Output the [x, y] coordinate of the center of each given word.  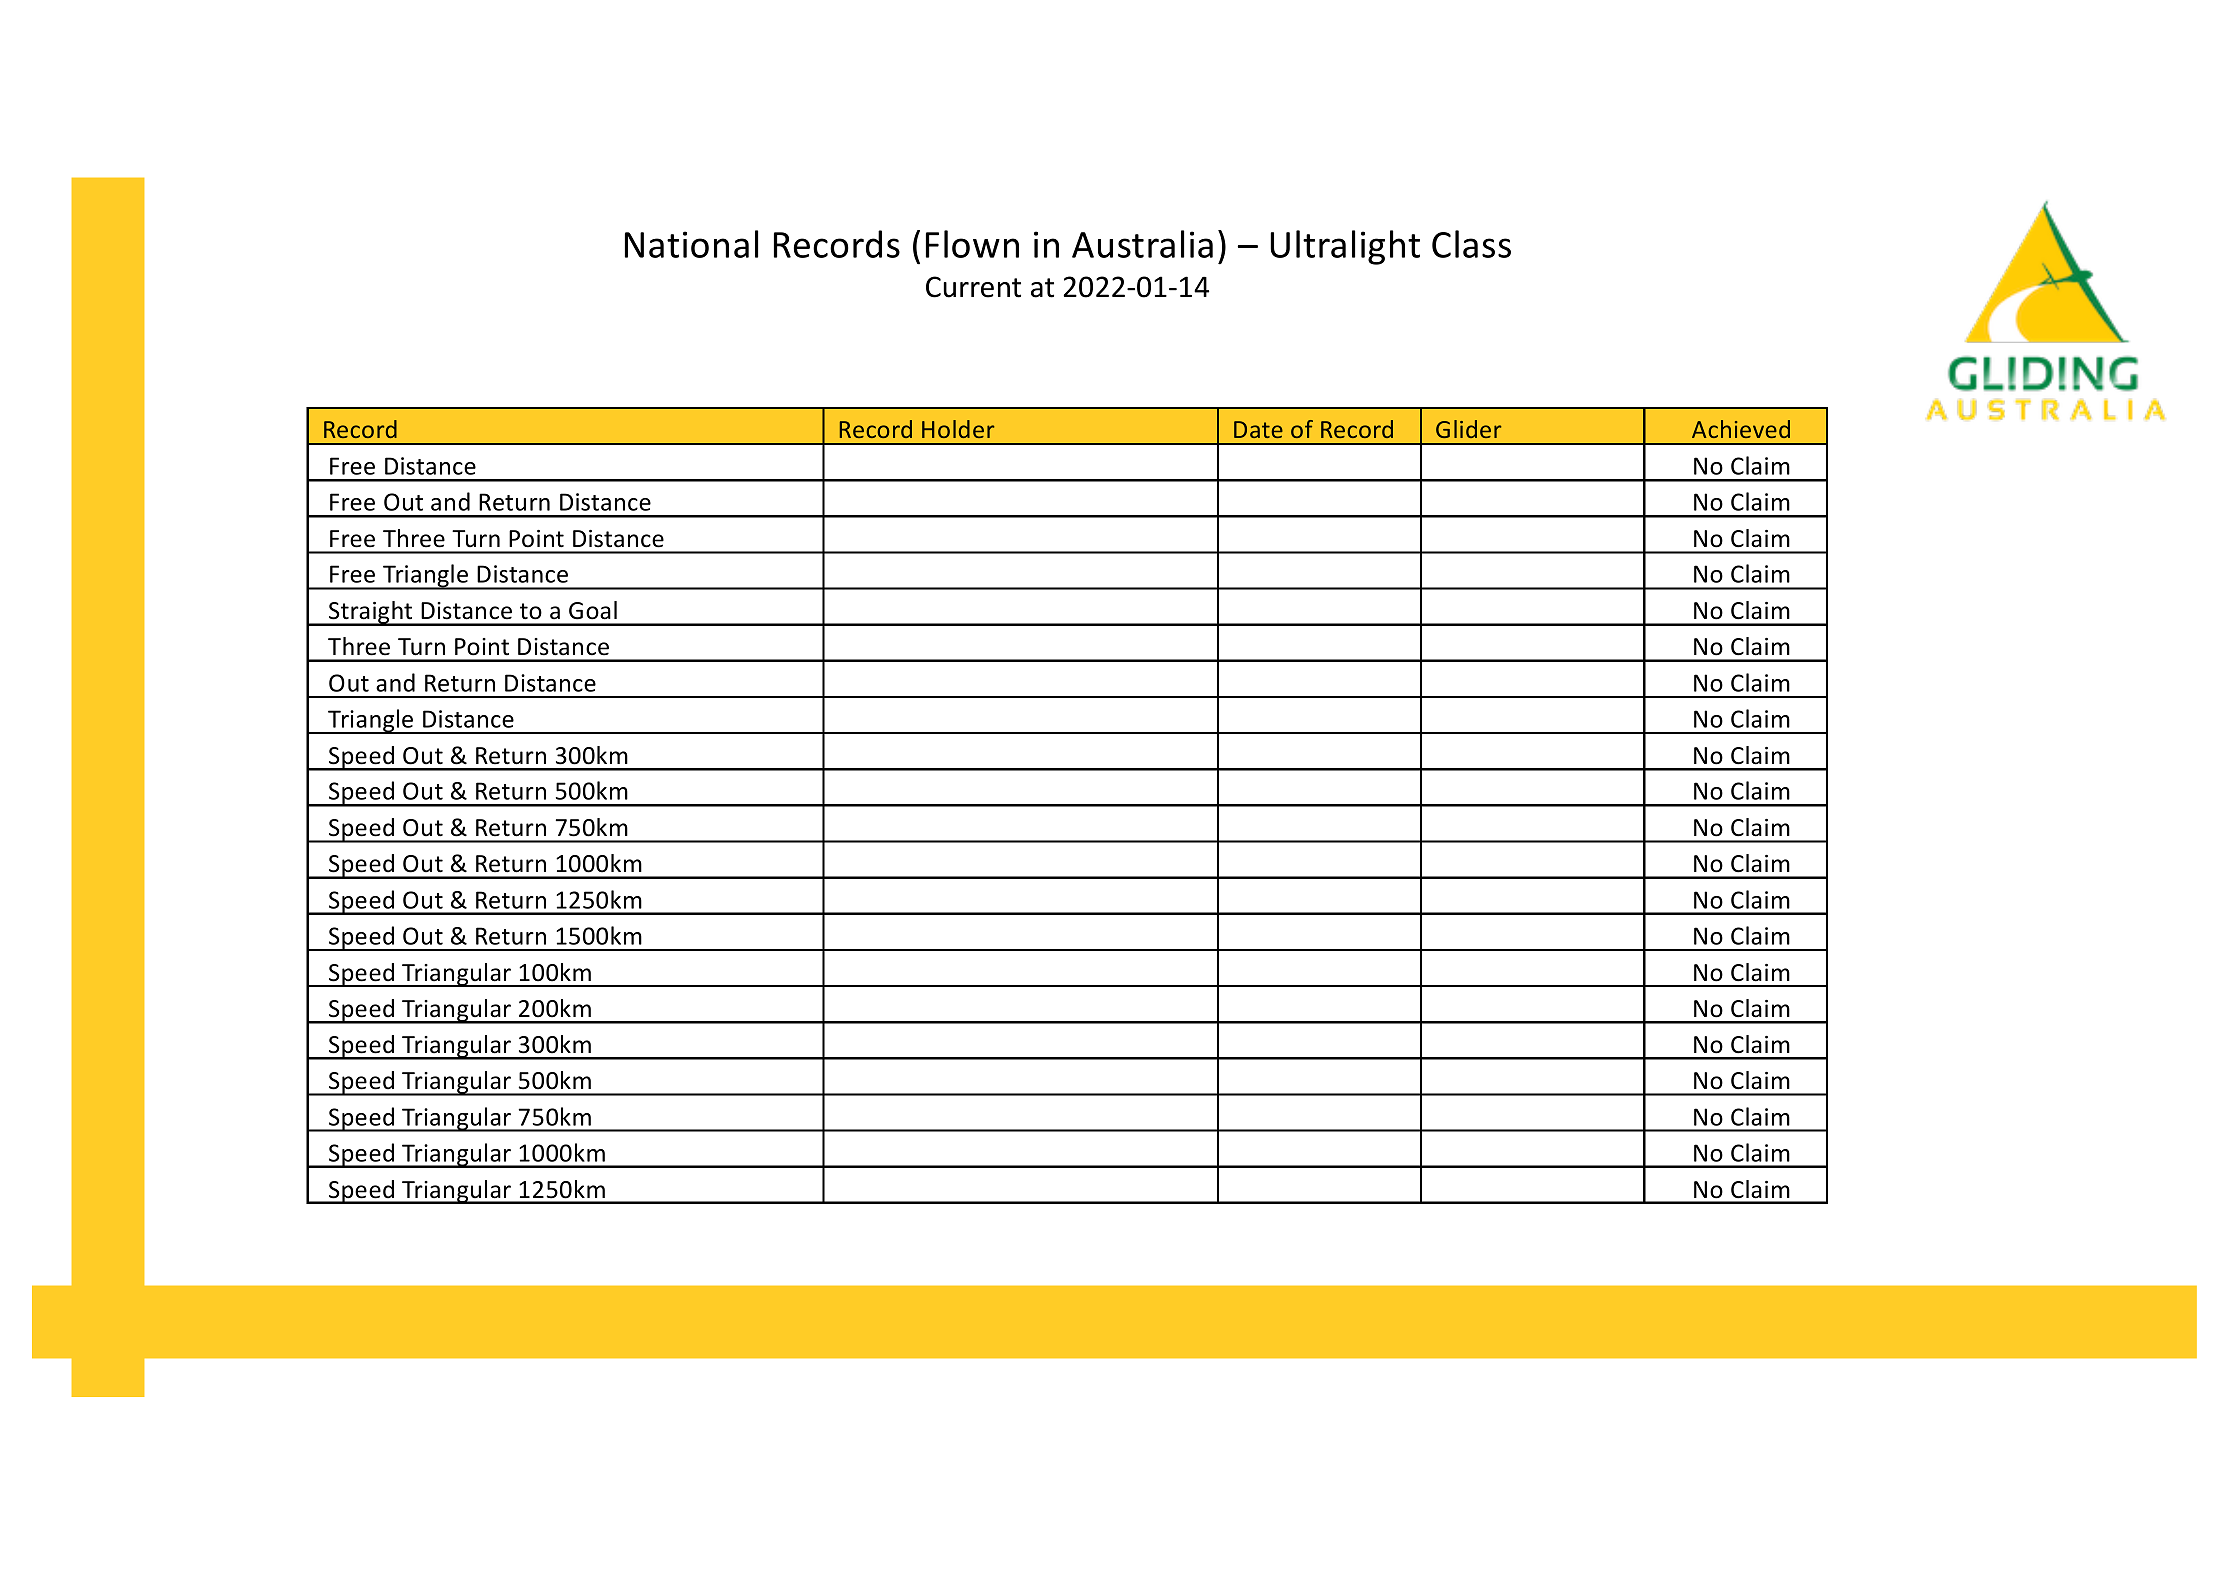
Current [973, 287]
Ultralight [1345, 247]
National [691, 244]
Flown [972, 244]
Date [1258, 429]
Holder [958, 429]
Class [1471, 244]
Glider [1468, 429]
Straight [371, 613]
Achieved [1741, 429]
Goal [593, 610]
